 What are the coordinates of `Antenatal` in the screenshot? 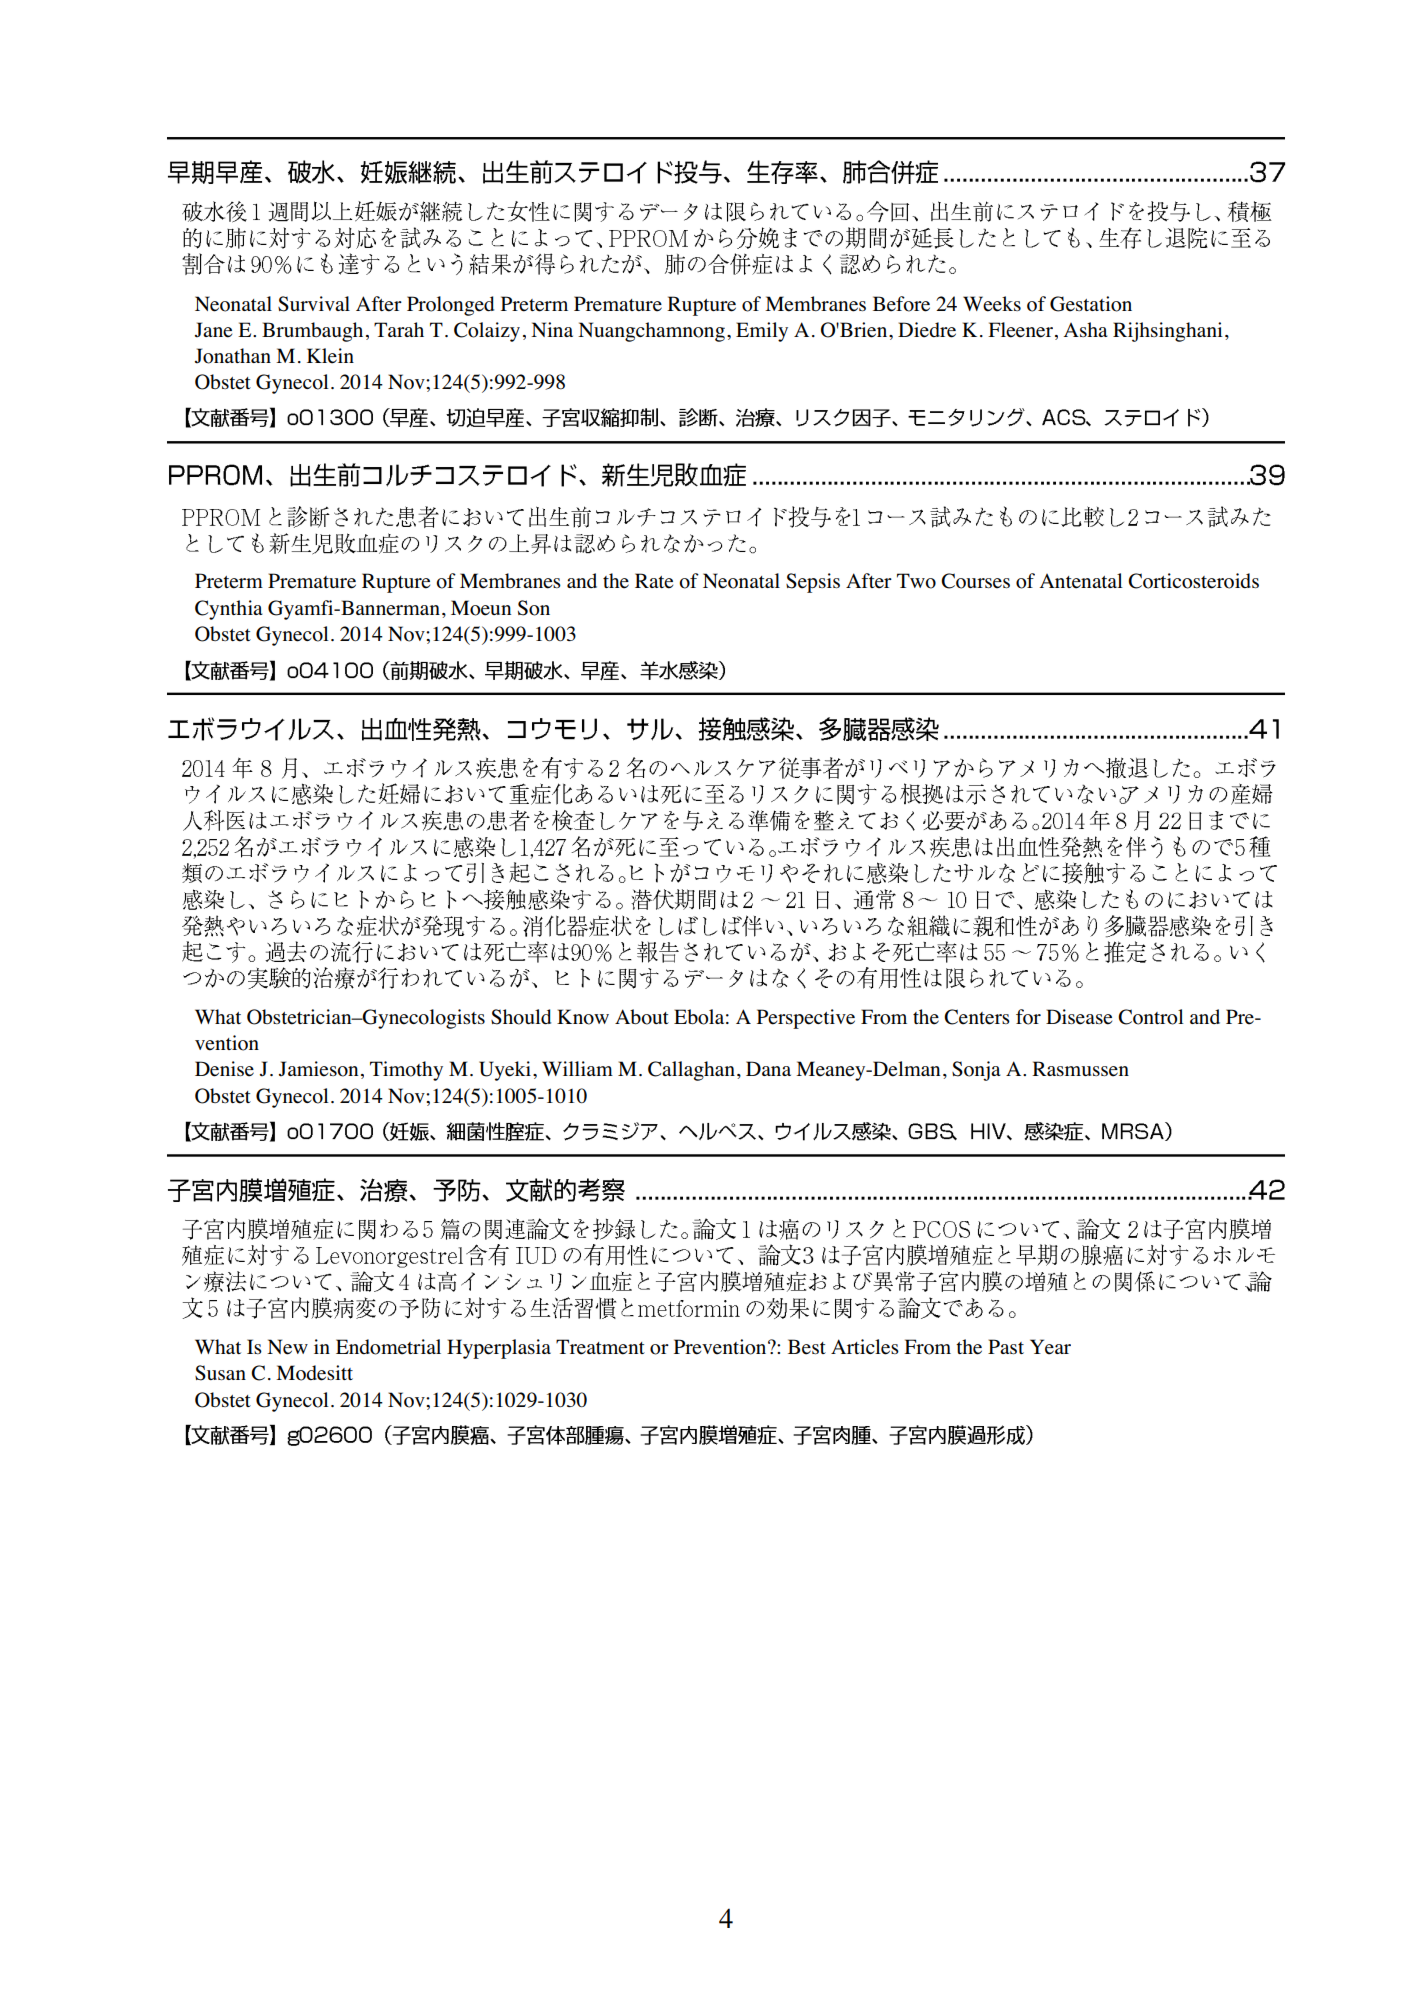 It's located at (1081, 581).
